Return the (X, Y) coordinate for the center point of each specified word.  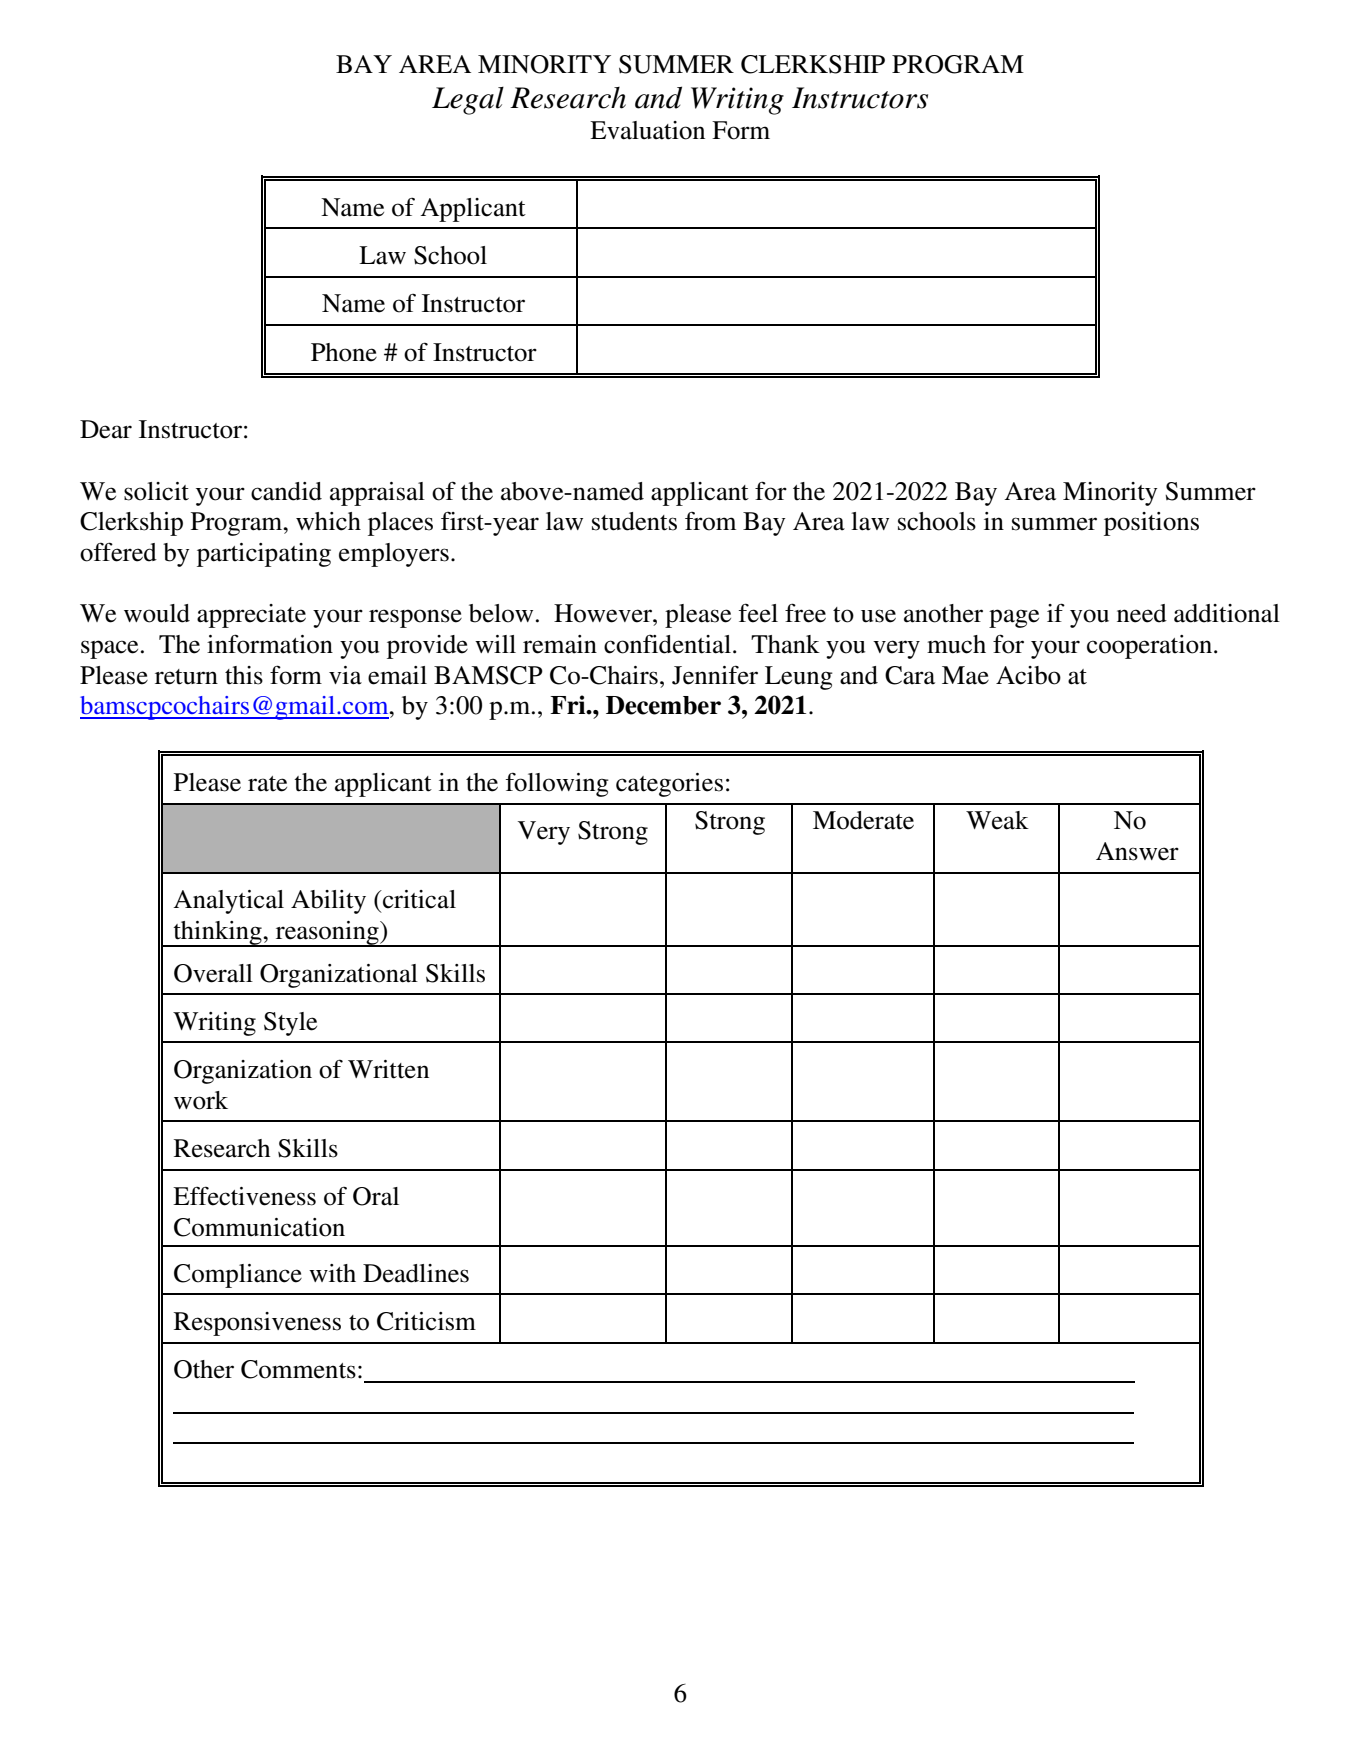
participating (264, 555)
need (1142, 613)
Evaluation (647, 130)
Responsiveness (257, 1324)
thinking (217, 934)
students (634, 521)
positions (1151, 524)
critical (418, 899)
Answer (1137, 851)
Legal (468, 101)
